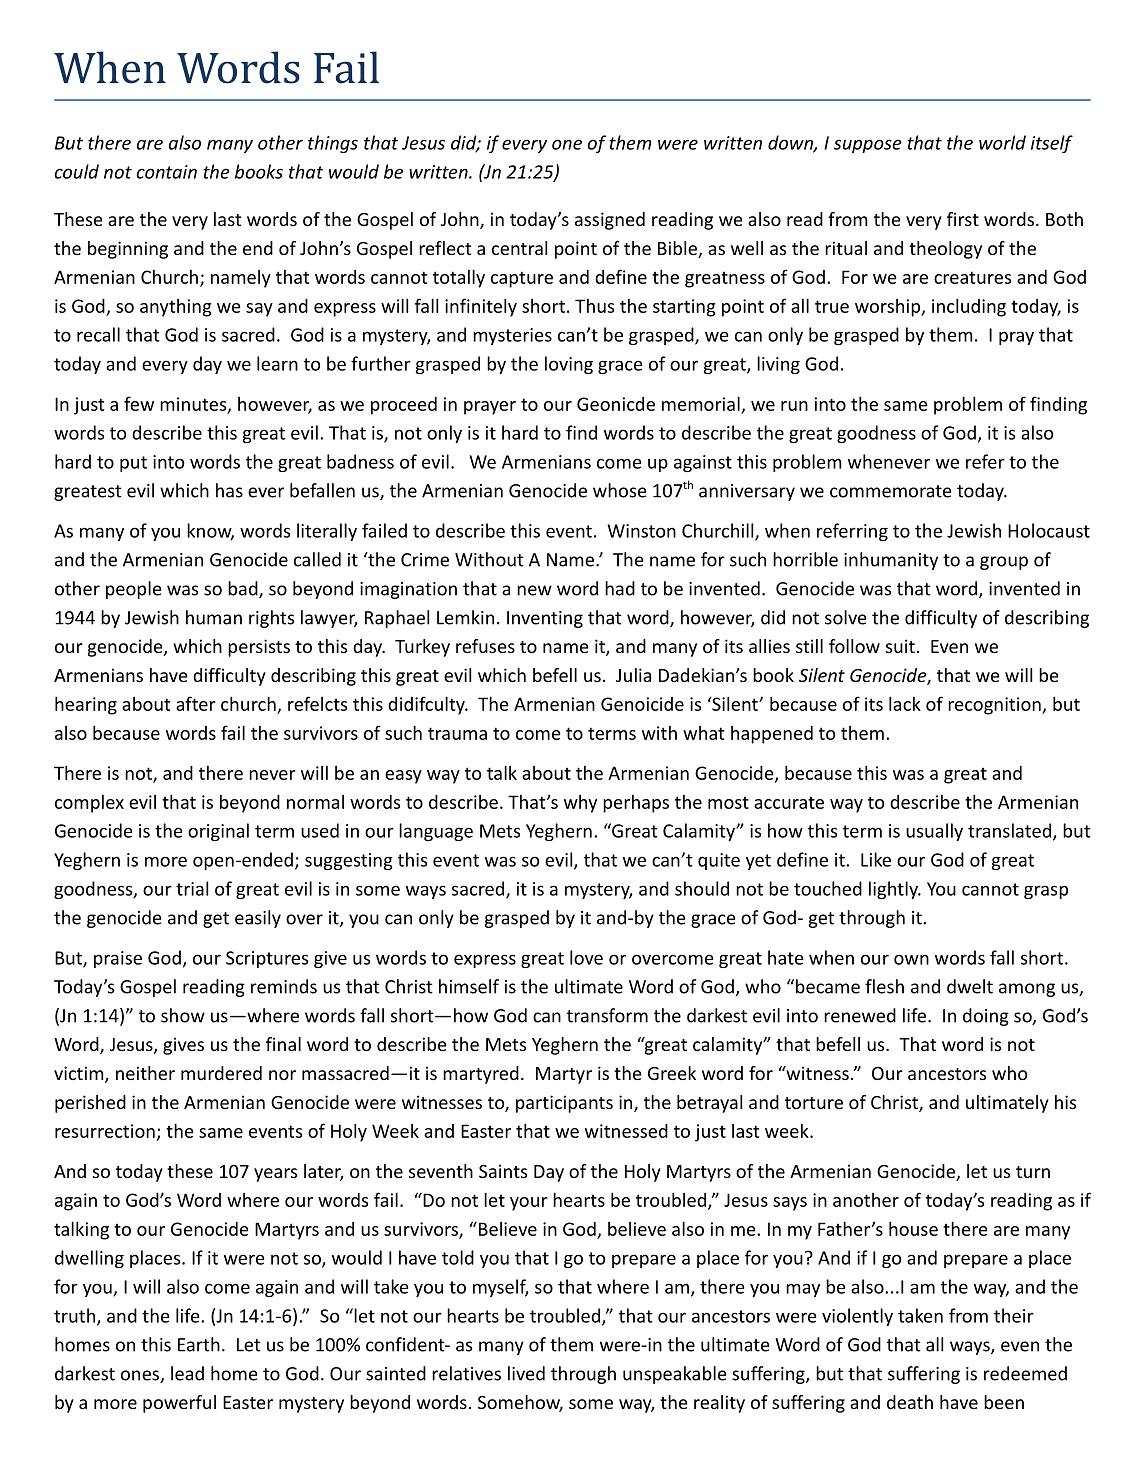 This image has width=1145, height=1482. What do you see at coordinates (166, 172) in the image?
I see `contain` at bounding box center [166, 172].
